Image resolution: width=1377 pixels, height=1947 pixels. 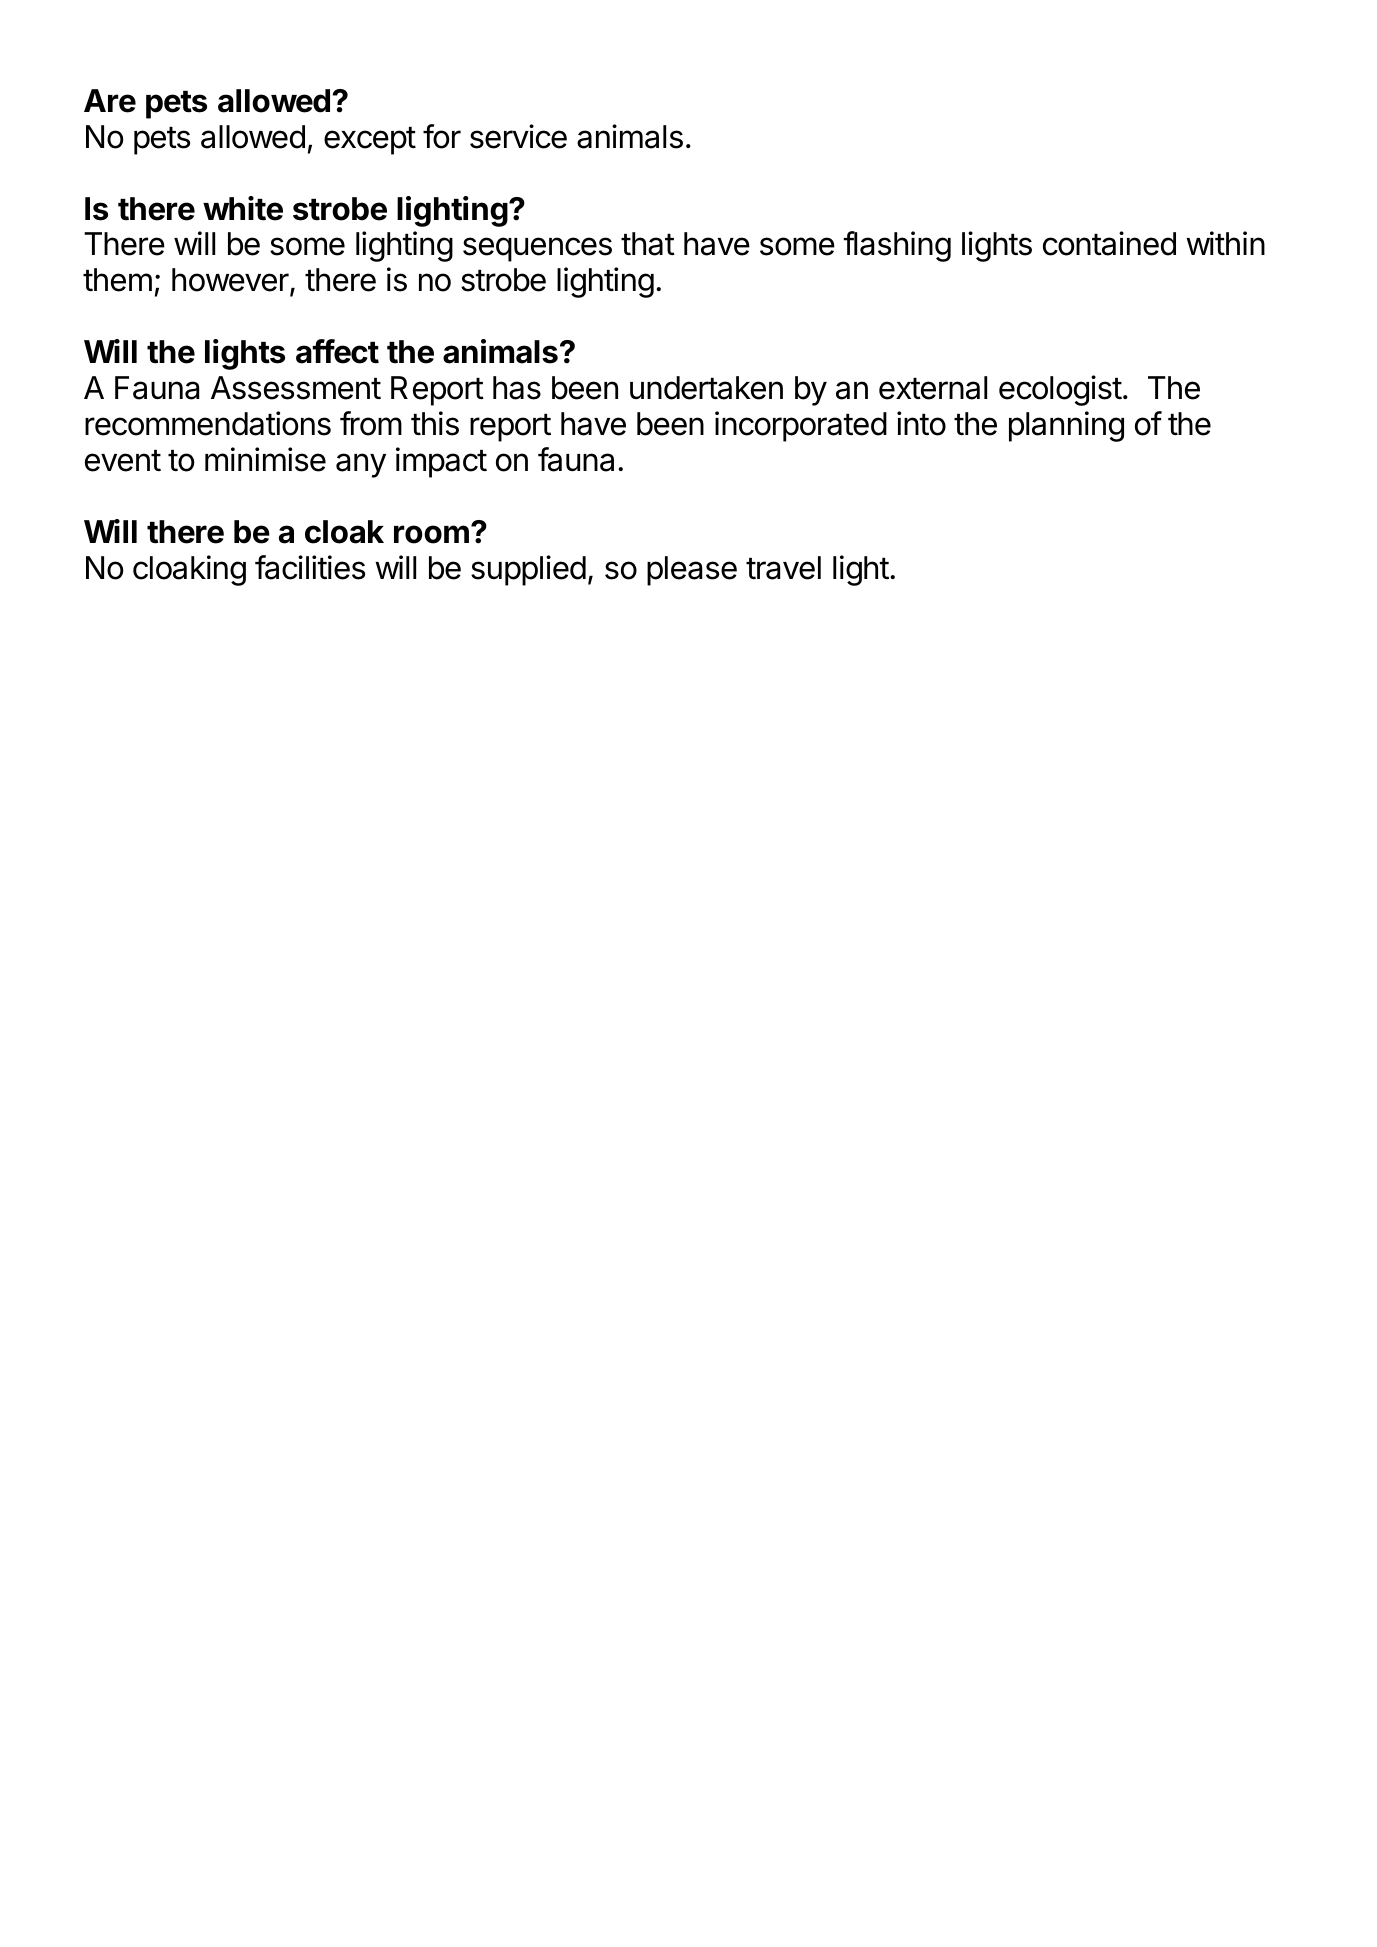 What do you see at coordinates (692, 571) in the document?
I see `please` at bounding box center [692, 571].
